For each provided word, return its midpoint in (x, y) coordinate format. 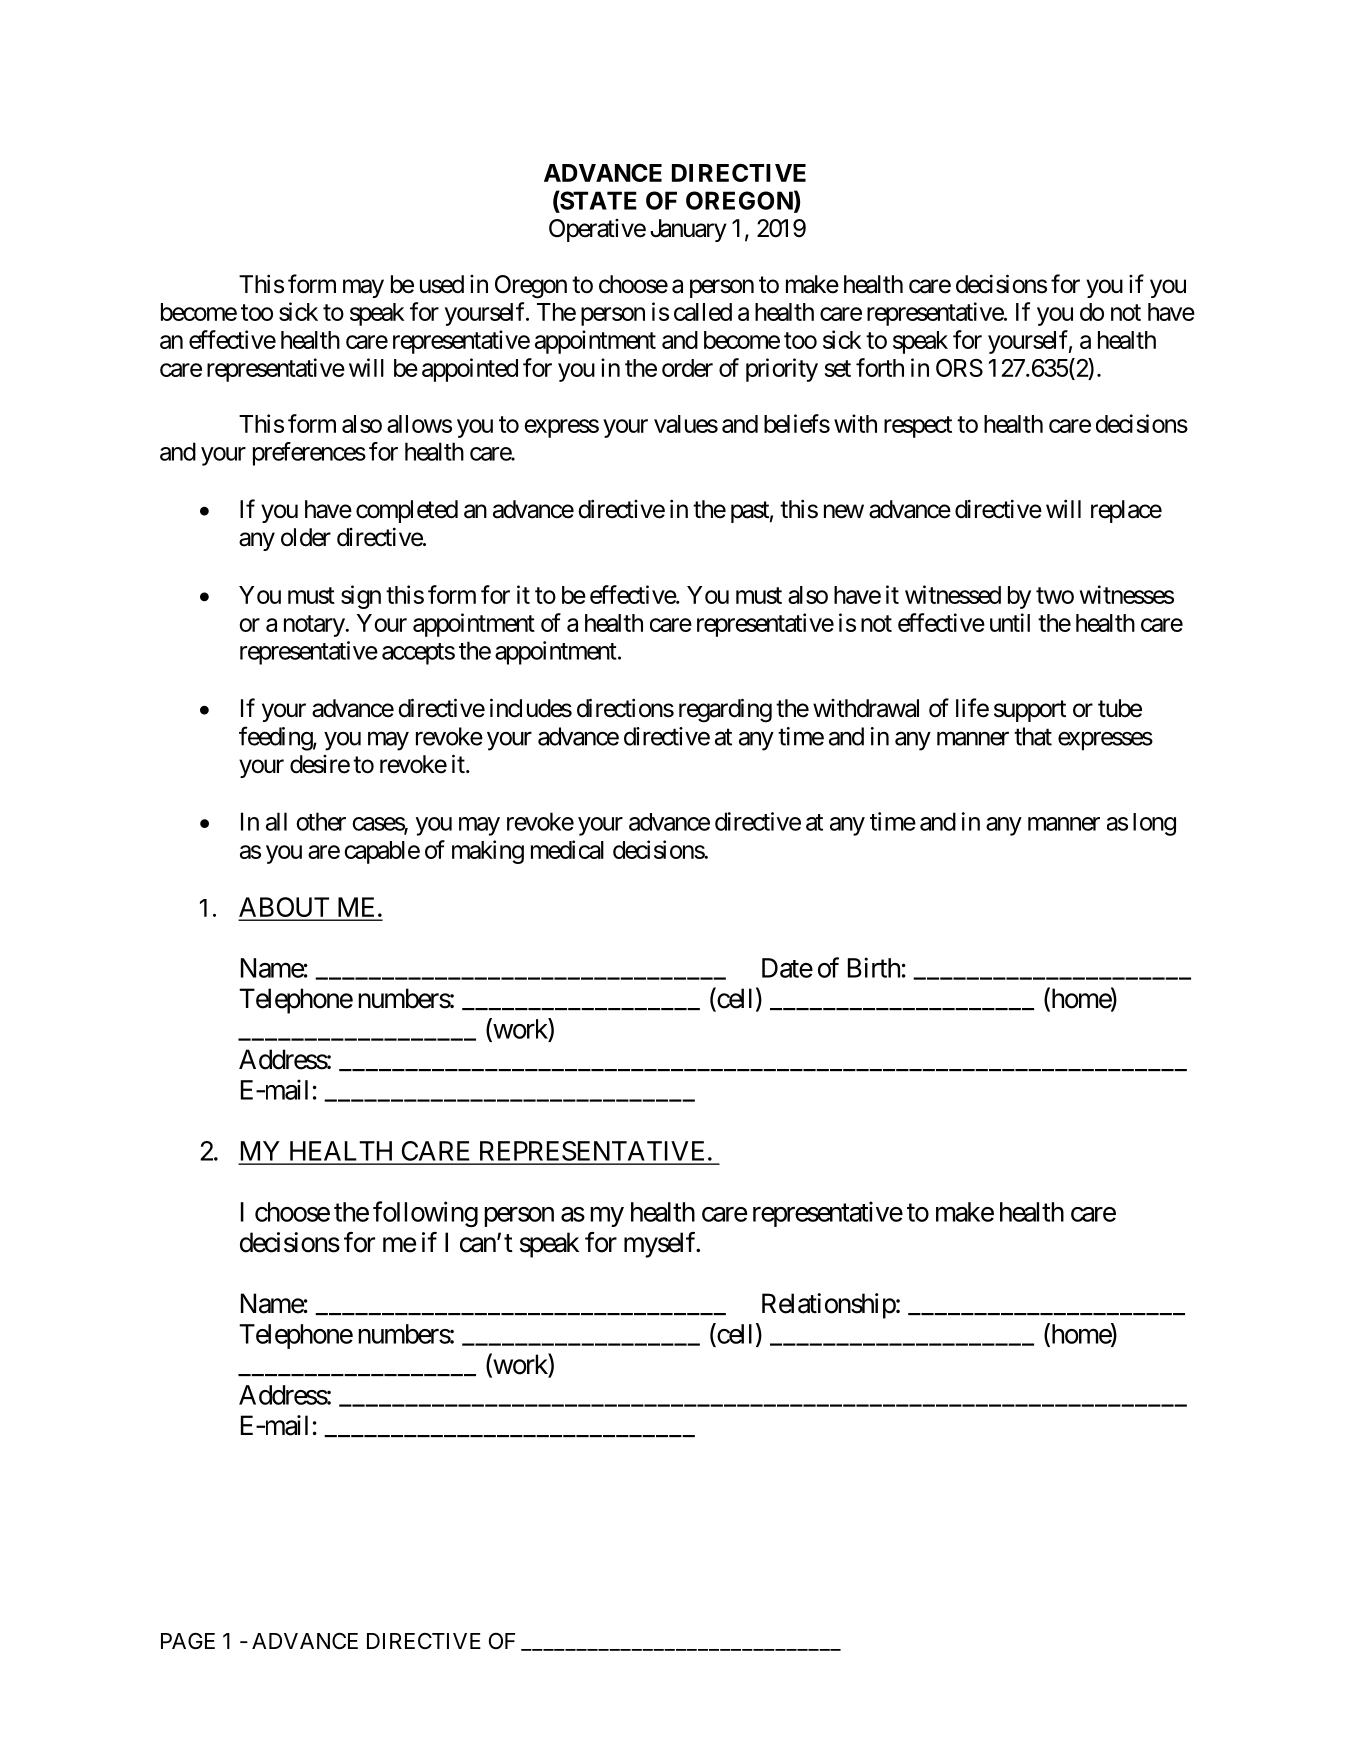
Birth (874, 967)
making (488, 852)
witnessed (953, 594)
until (1010, 622)
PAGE (188, 1641)
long (1154, 824)
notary (315, 626)
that (1033, 736)
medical (567, 849)
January (688, 230)
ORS (959, 368)
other (321, 821)
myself (661, 1245)
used (442, 284)
